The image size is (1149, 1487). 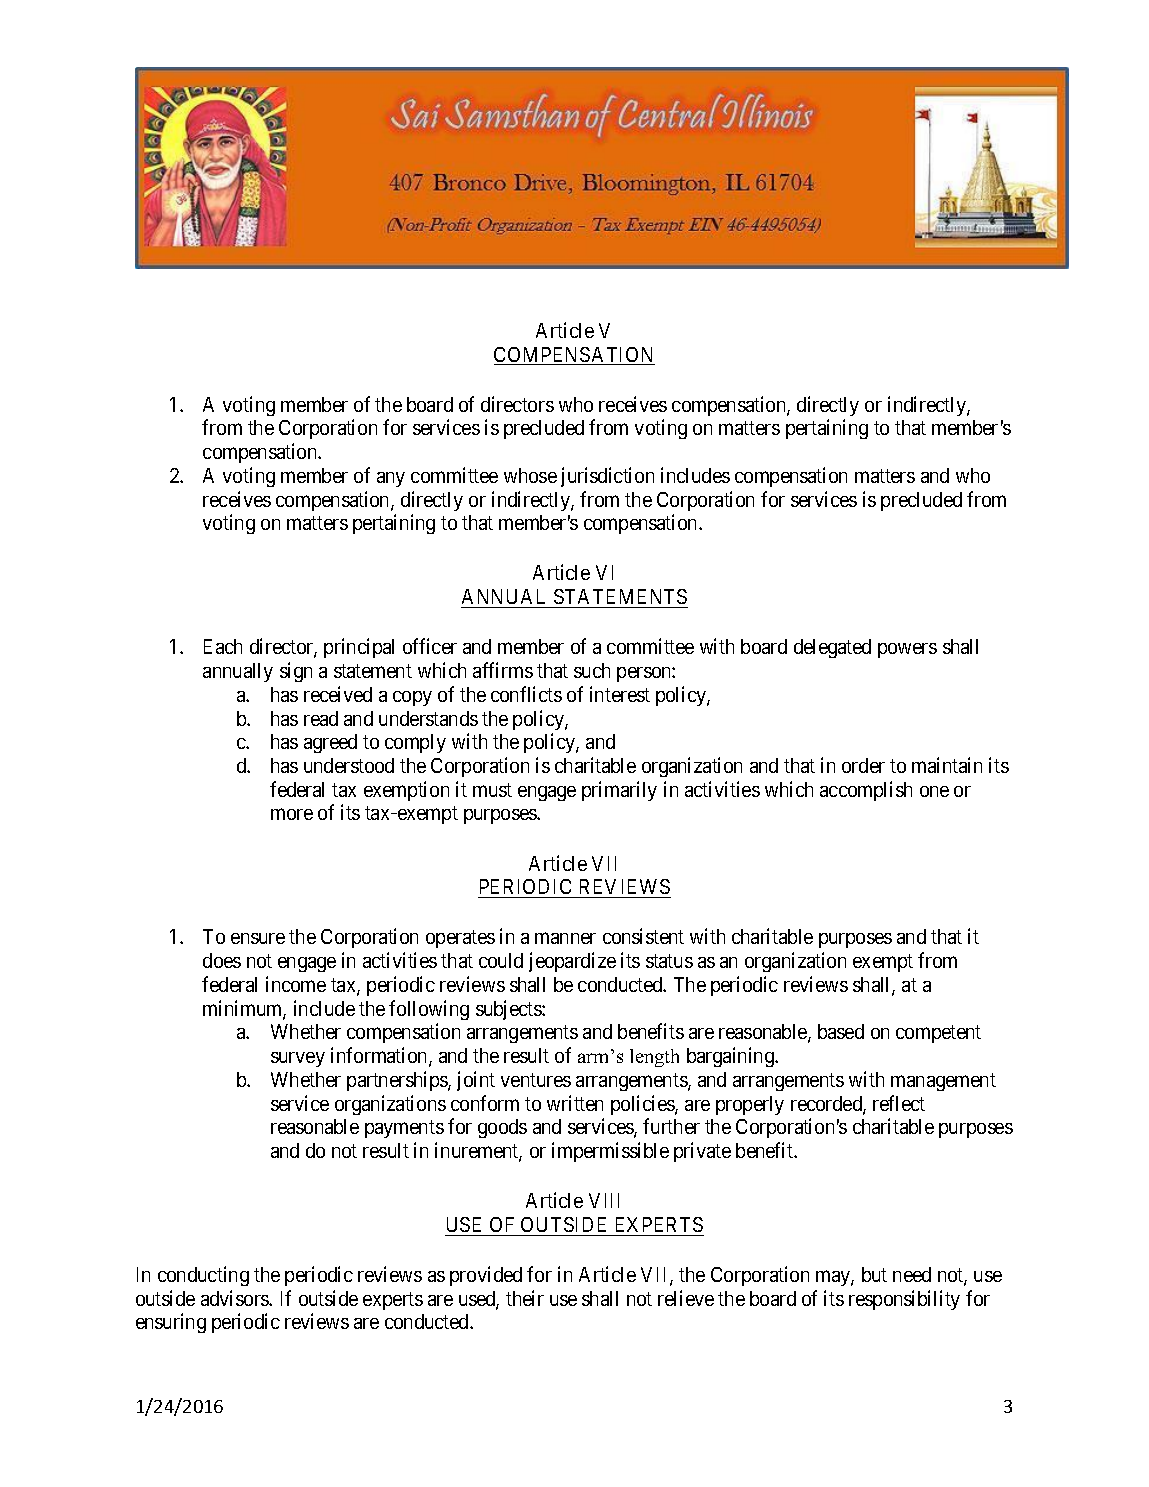 What do you see at coordinates (391, 479) in the screenshot?
I see `any` at bounding box center [391, 479].
